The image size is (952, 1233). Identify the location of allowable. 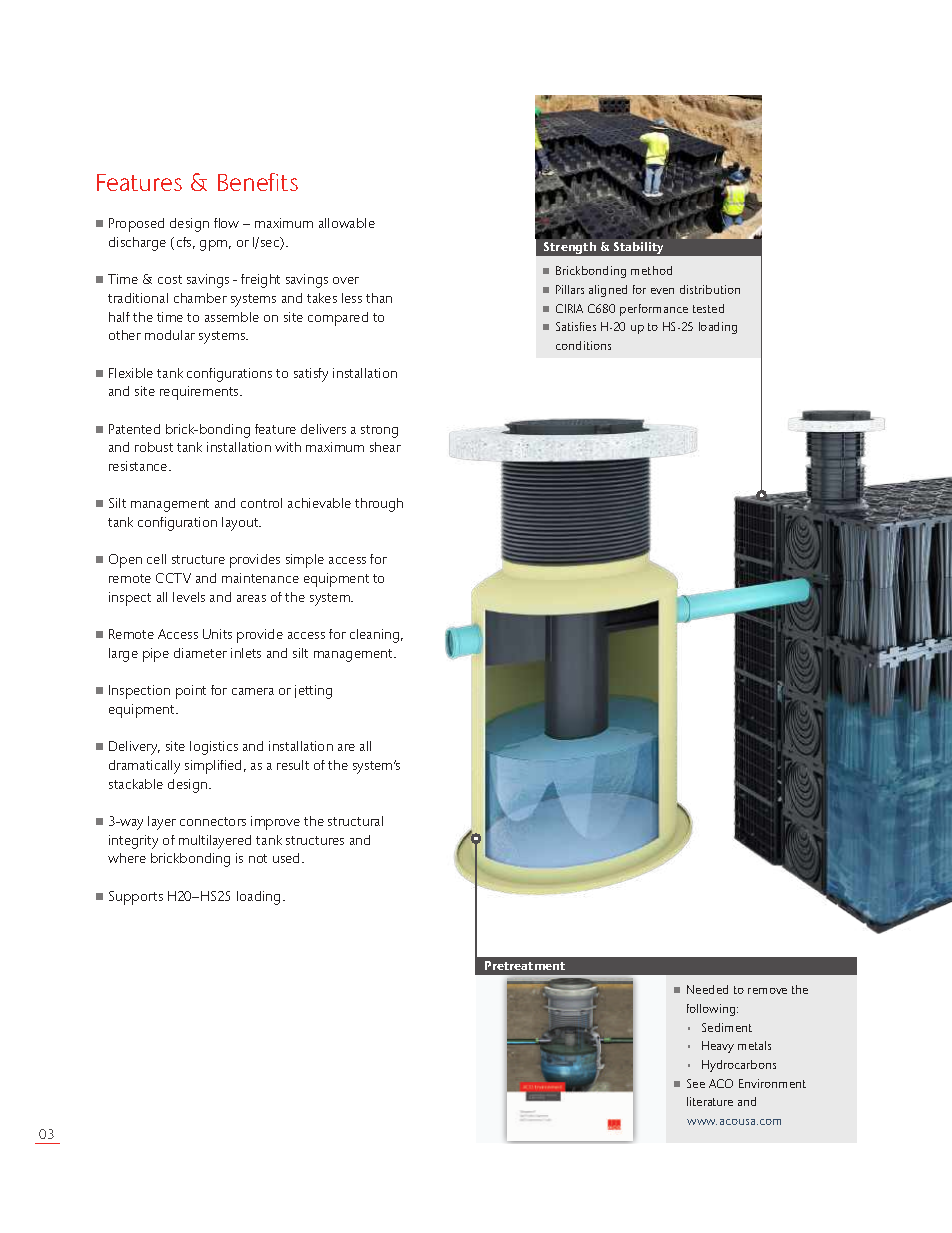
(347, 223).
